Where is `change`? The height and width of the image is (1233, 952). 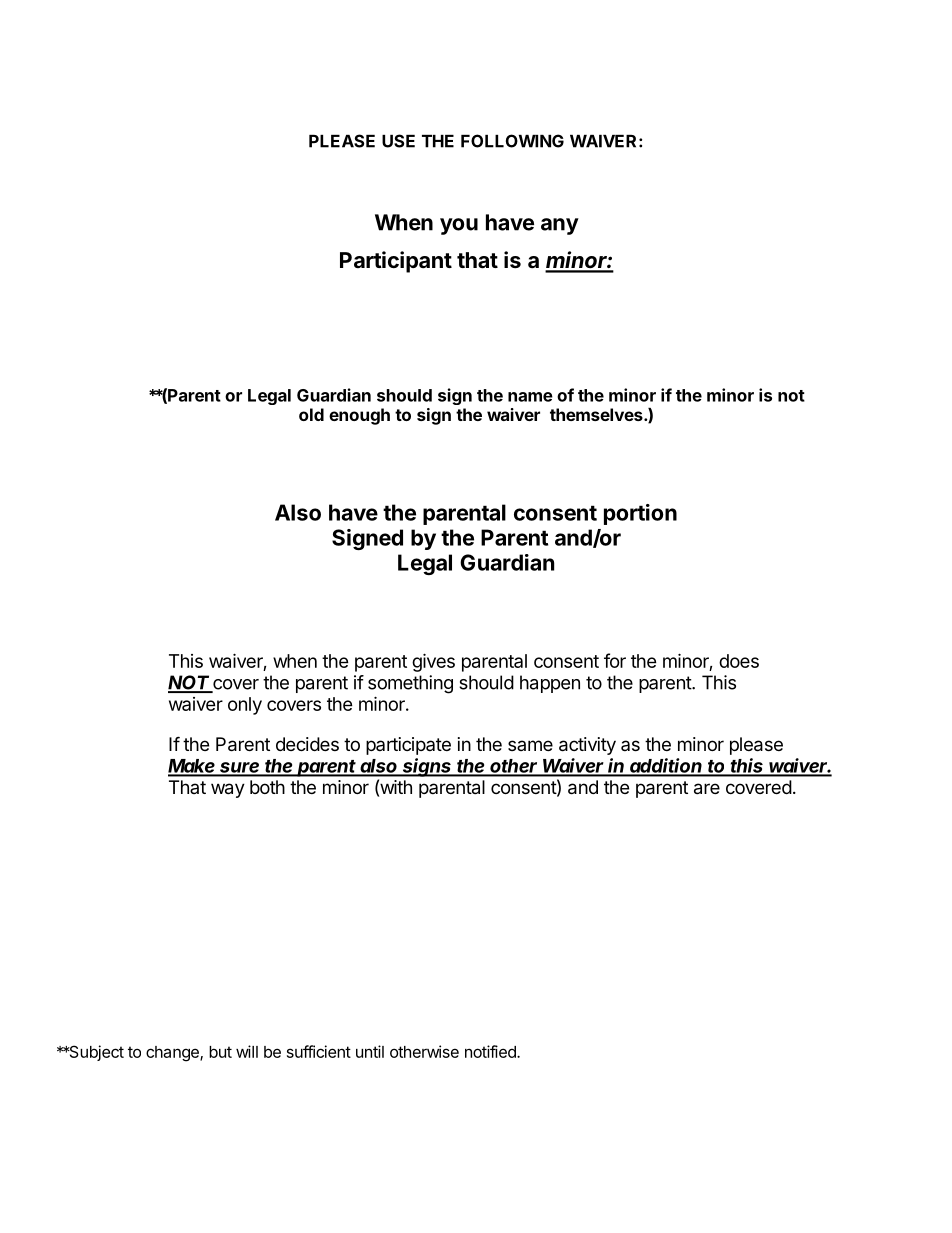
change is located at coordinates (173, 1054).
